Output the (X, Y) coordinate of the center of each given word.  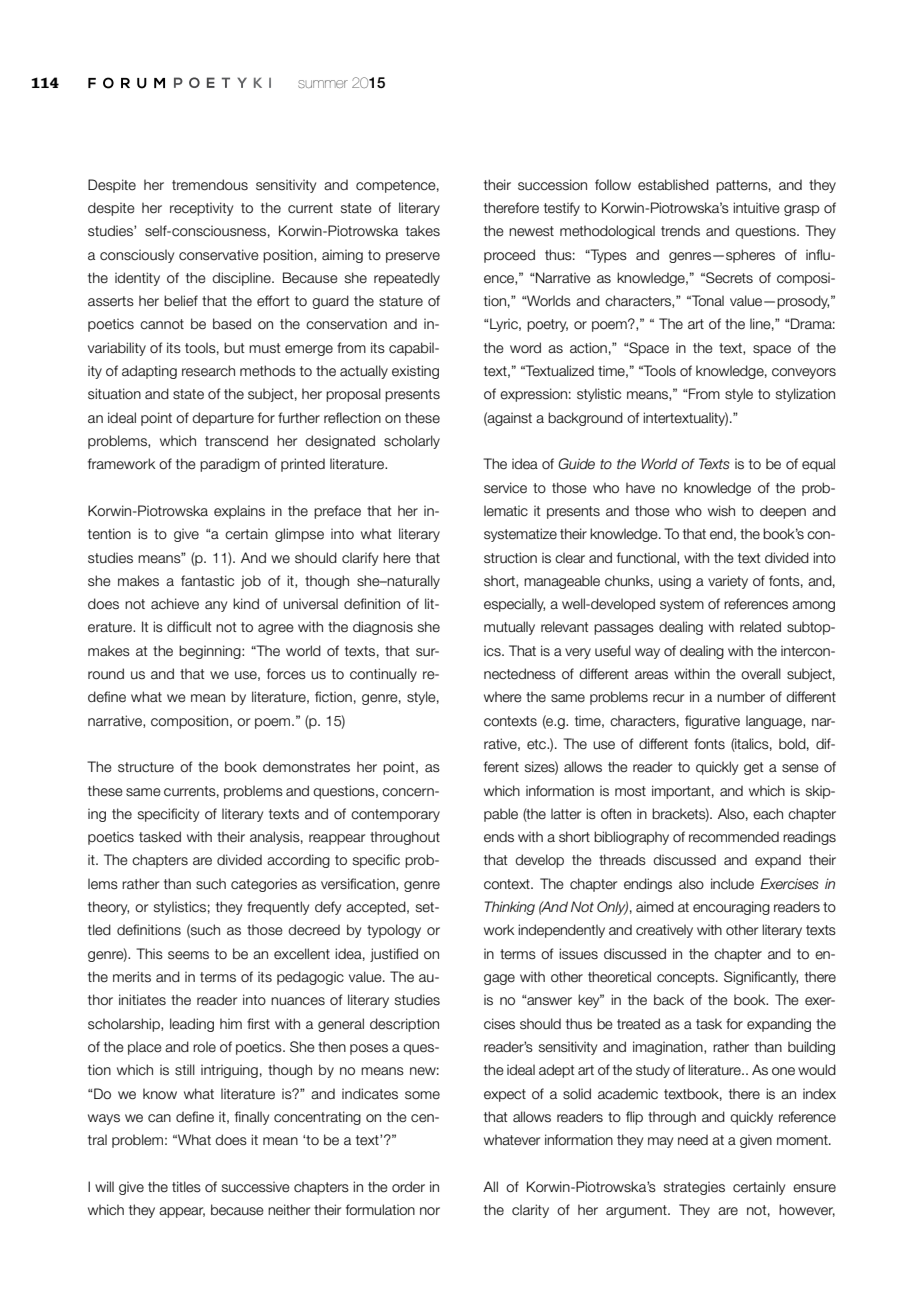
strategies (694, 1188)
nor (430, 1211)
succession (552, 185)
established (673, 185)
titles (186, 1187)
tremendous (210, 185)
